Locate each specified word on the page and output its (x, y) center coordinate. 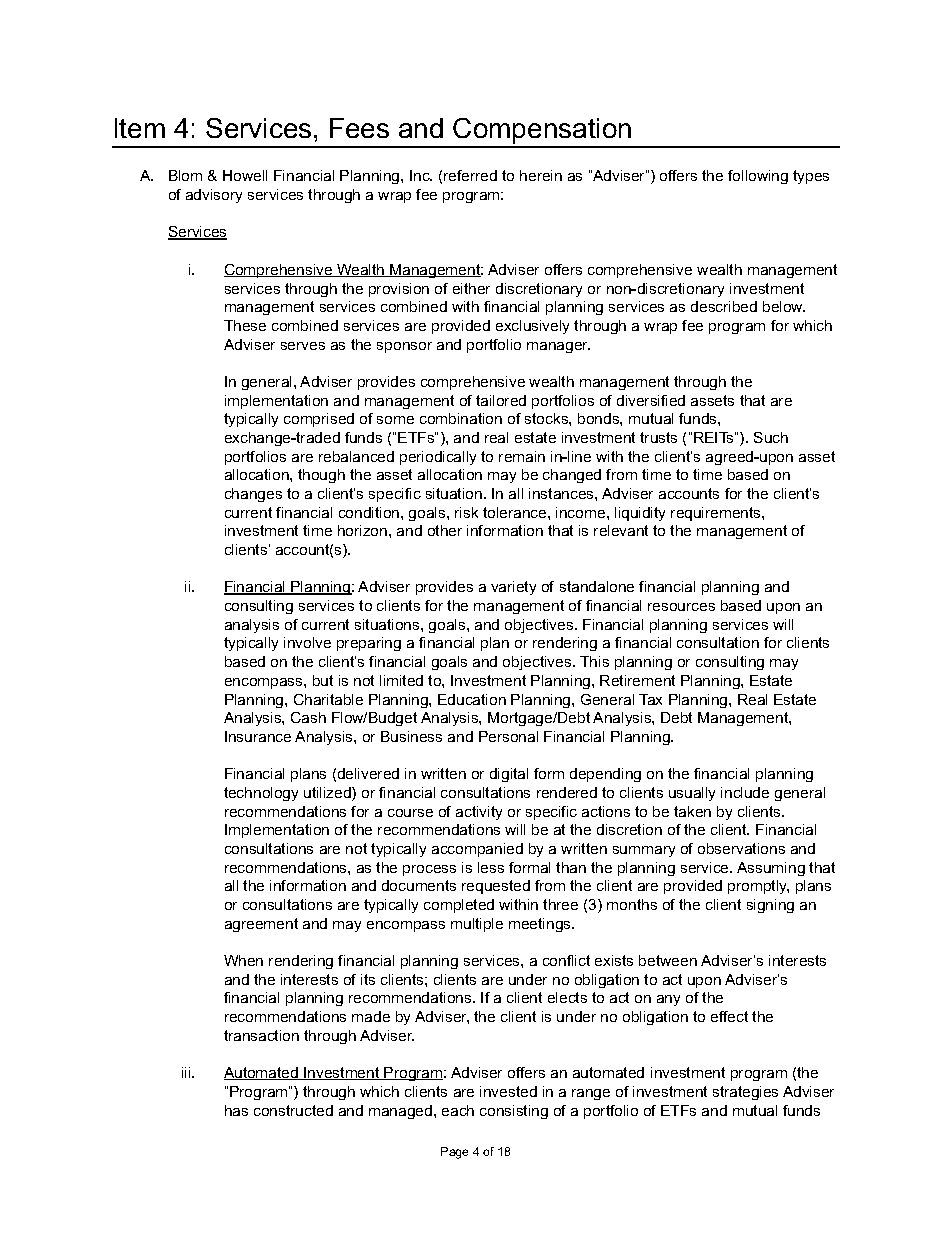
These (245, 325)
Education (472, 699)
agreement (261, 925)
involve (307, 642)
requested (496, 887)
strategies (745, 1093)
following (758, 177)
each (458, 1110)
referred (470, 175)
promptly (758, 887)
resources (681, 607)
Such (771, 437)
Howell (245, 175)
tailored (501, 400)
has (236, 1110)
